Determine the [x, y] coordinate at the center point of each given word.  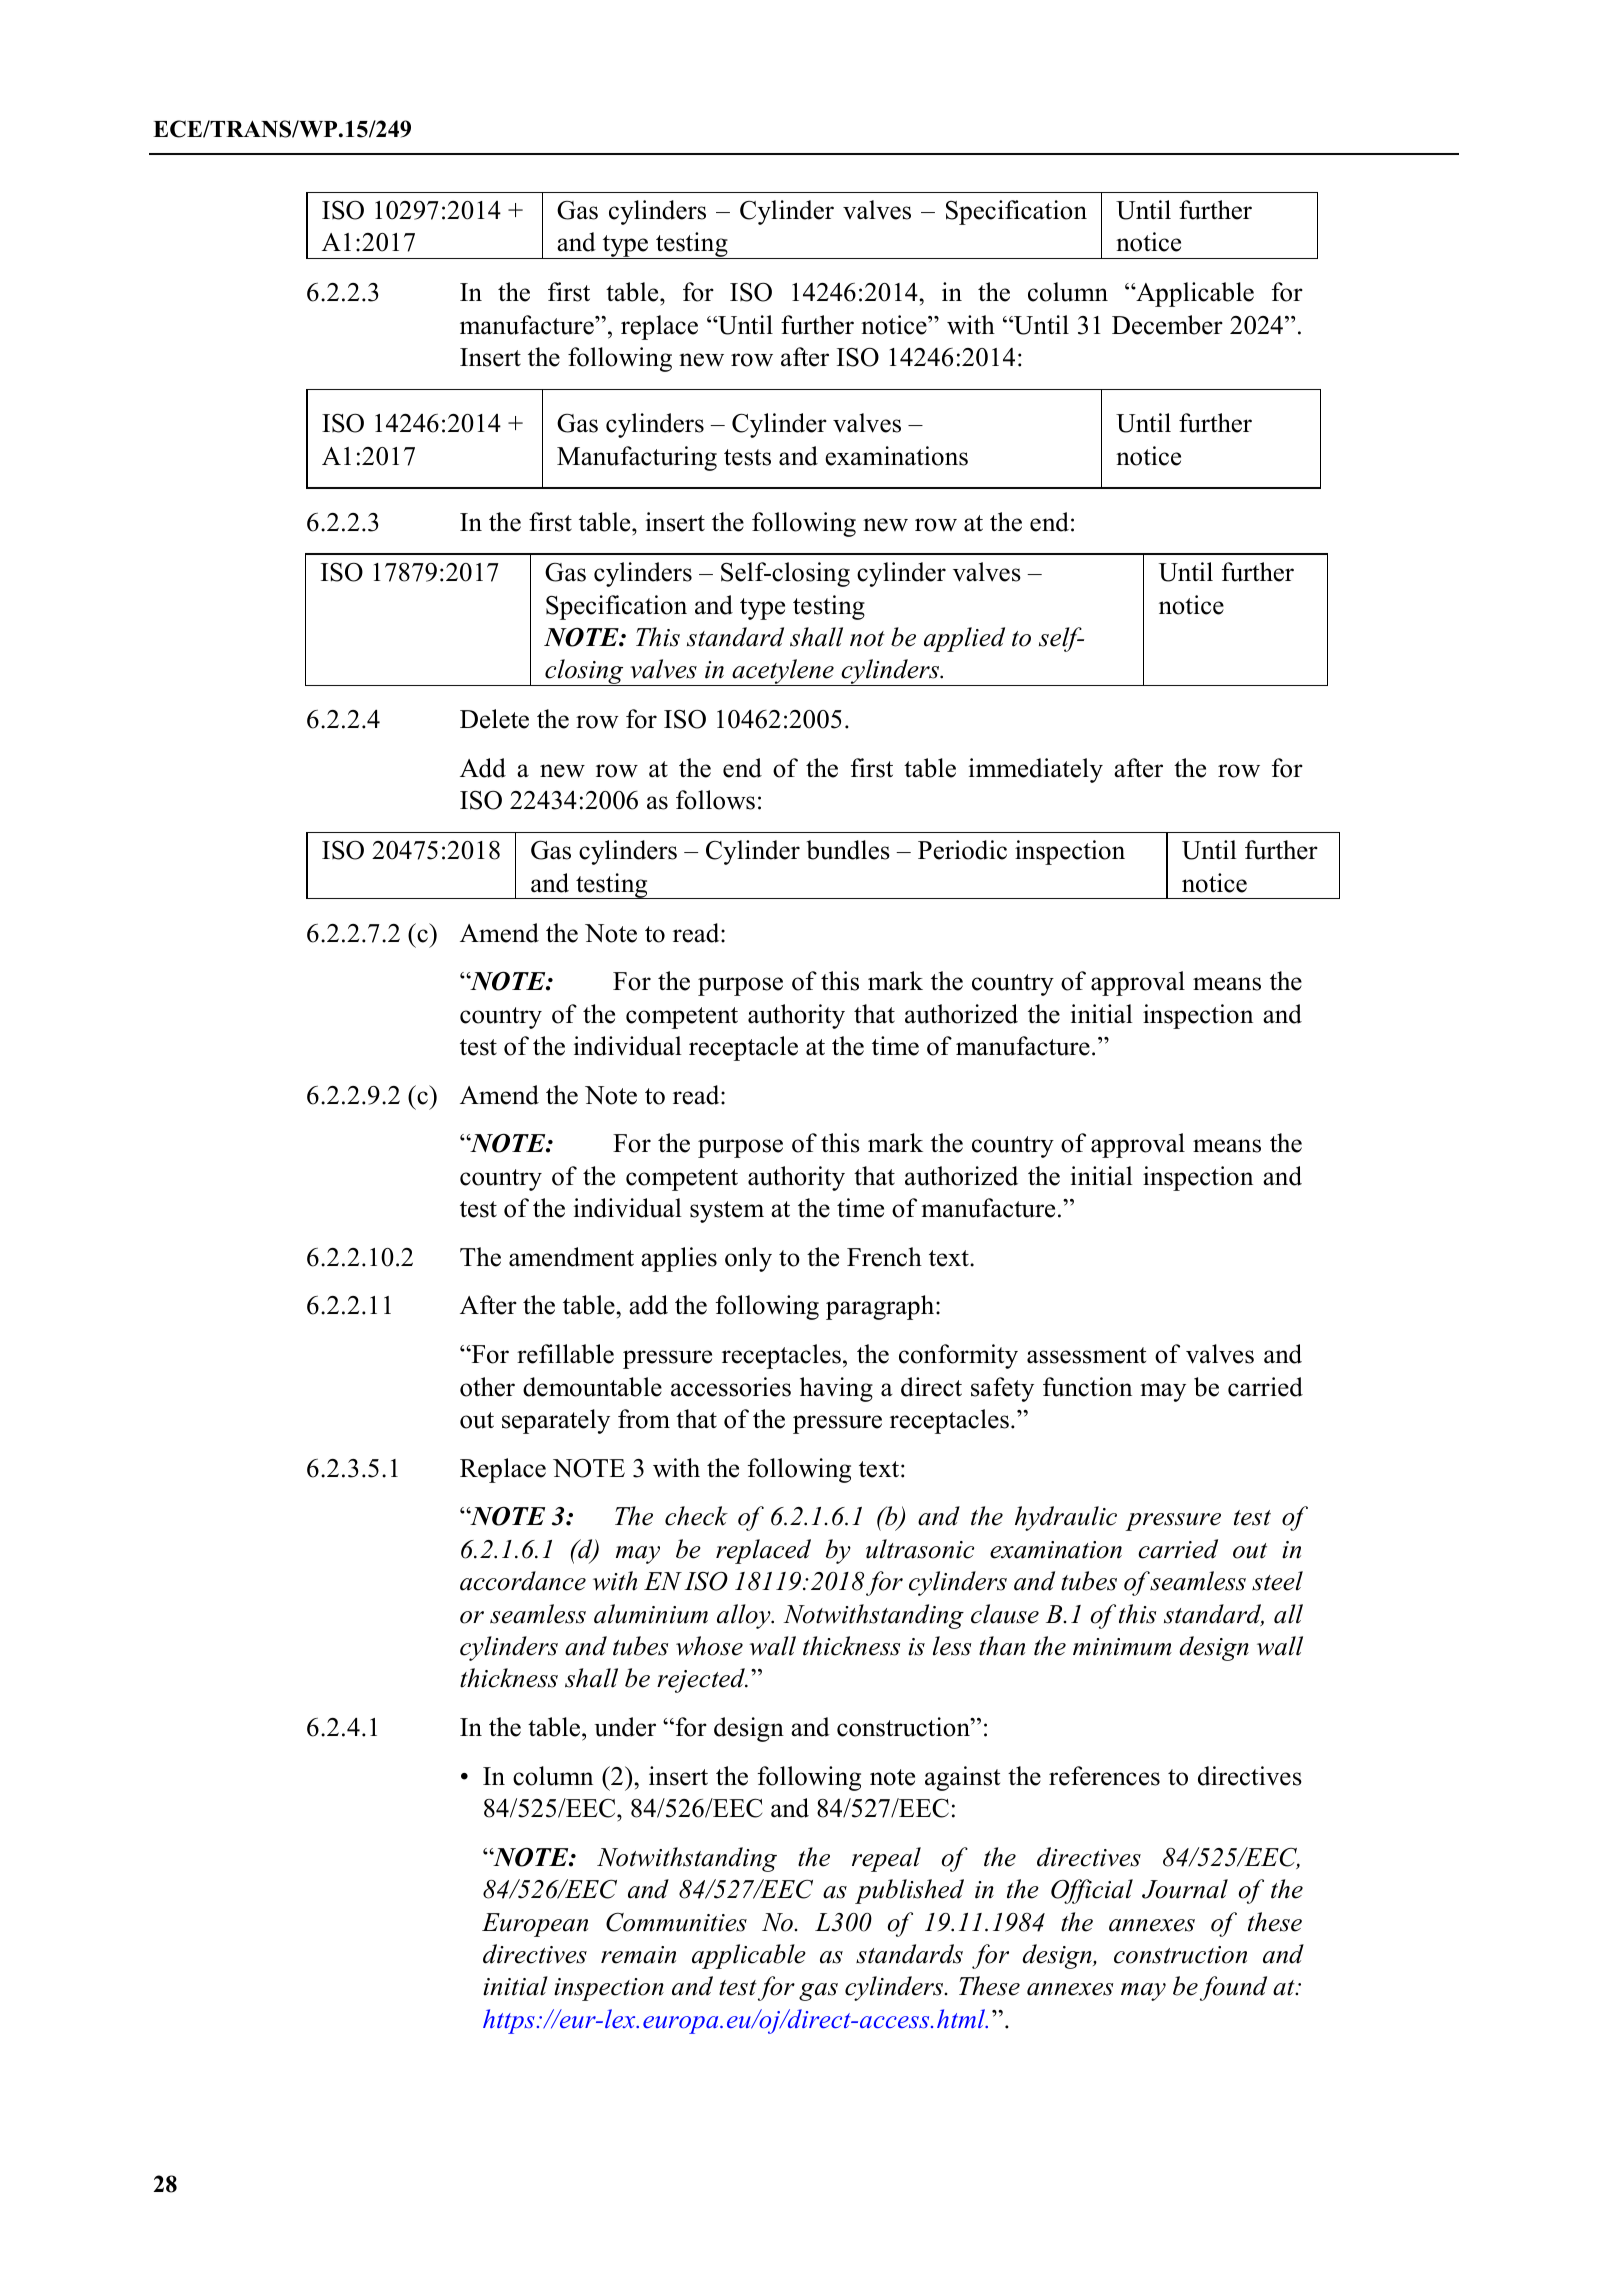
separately [556, 1421]
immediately [1035, 770]
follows [715, 800]
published [909, 1891]
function [1087, 1387]
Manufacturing [637, 458]
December [1167, 325]
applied [964, 639]
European [535, 1925]
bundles [848, 850]
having [836, 1389]
